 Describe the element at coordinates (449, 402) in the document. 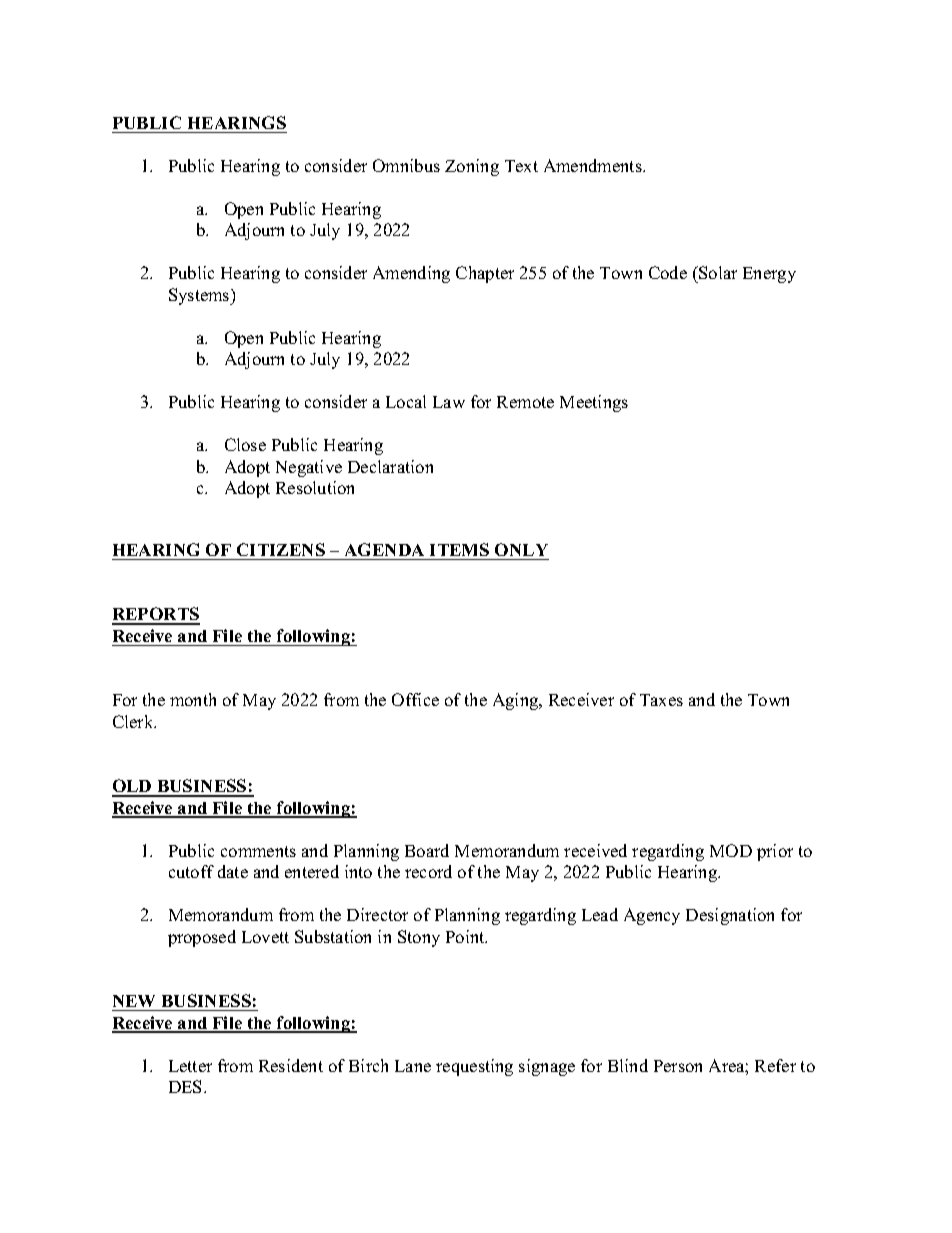

I see `Law` at that location.
